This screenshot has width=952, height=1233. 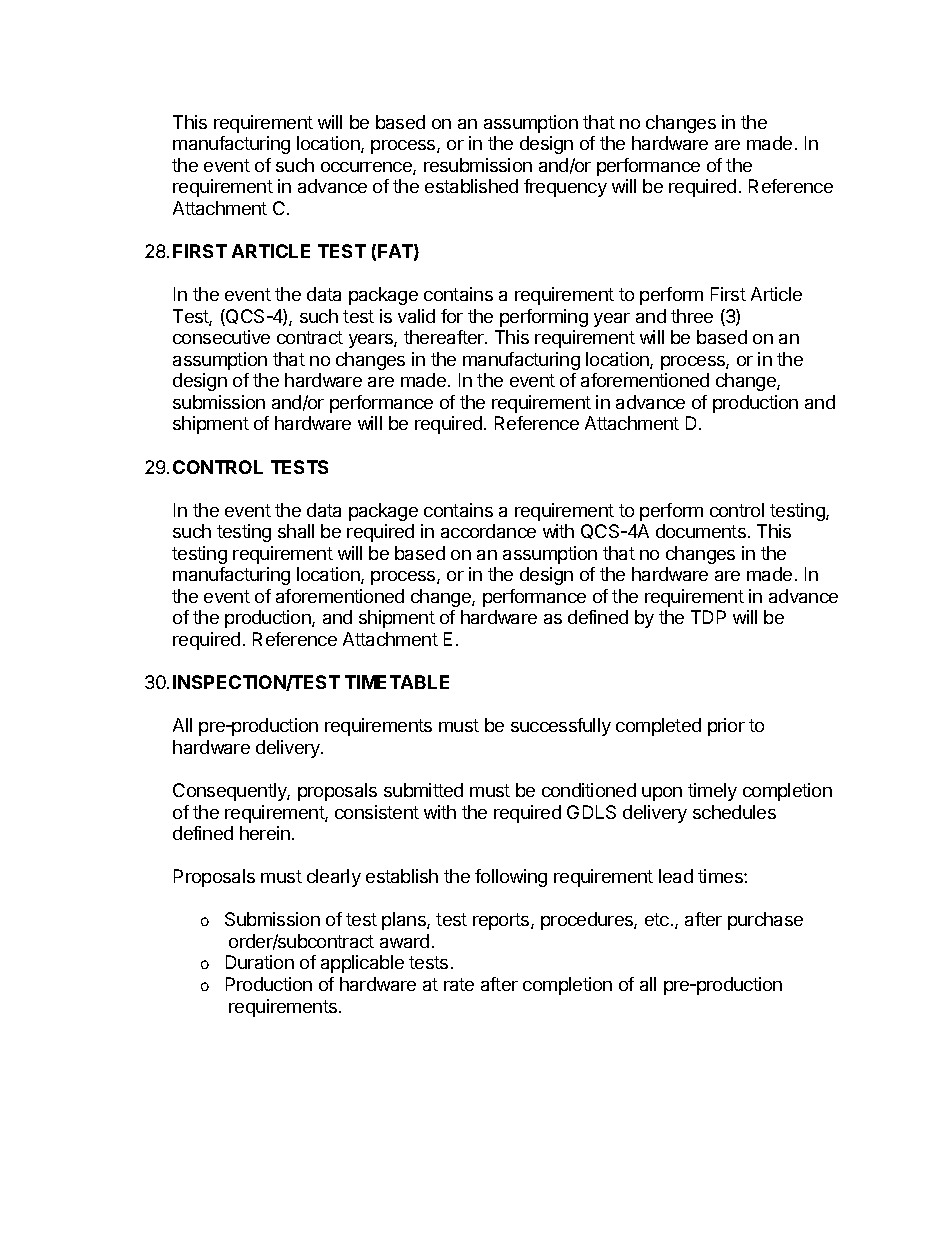 I want to click on Duration, so click(x=260, y=962).
